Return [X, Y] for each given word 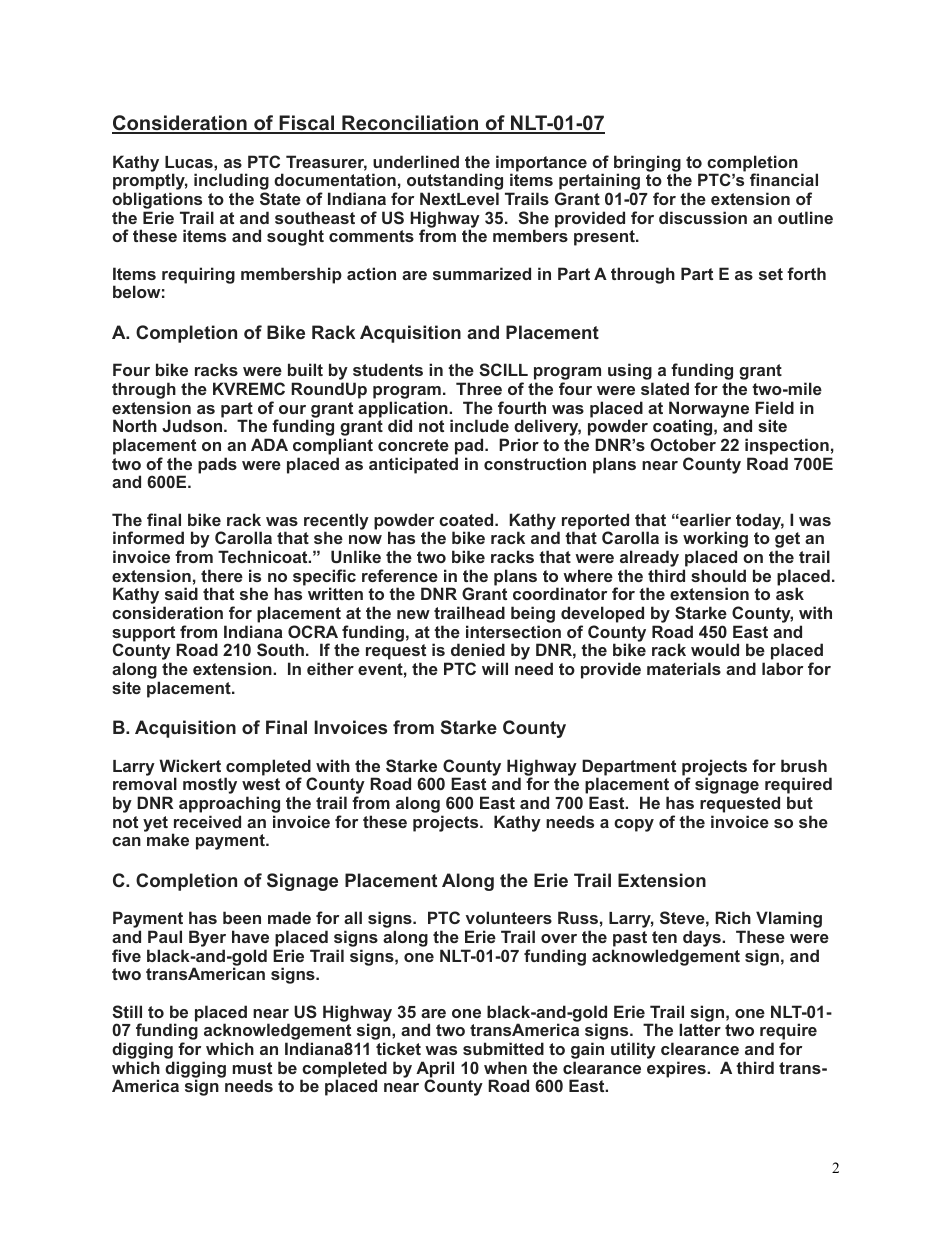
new [413, 614]
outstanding [456, 183]
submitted [503, 1048]
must [252, 1068]
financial [784, 179]
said [181, 593]
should [718, 575]
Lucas [190, 162]
